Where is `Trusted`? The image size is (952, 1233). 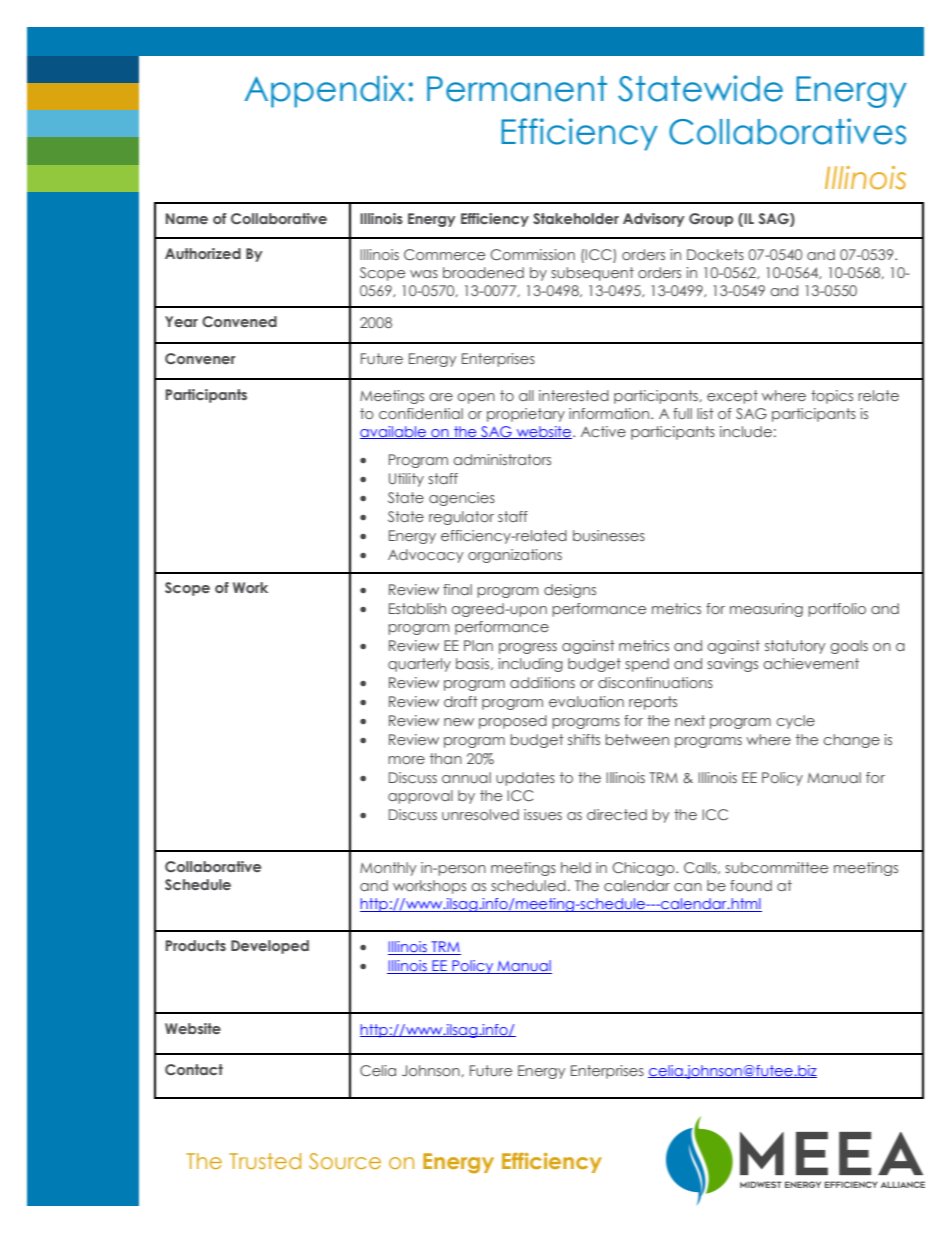 Trusted is located at coordinates (265, 1161).
